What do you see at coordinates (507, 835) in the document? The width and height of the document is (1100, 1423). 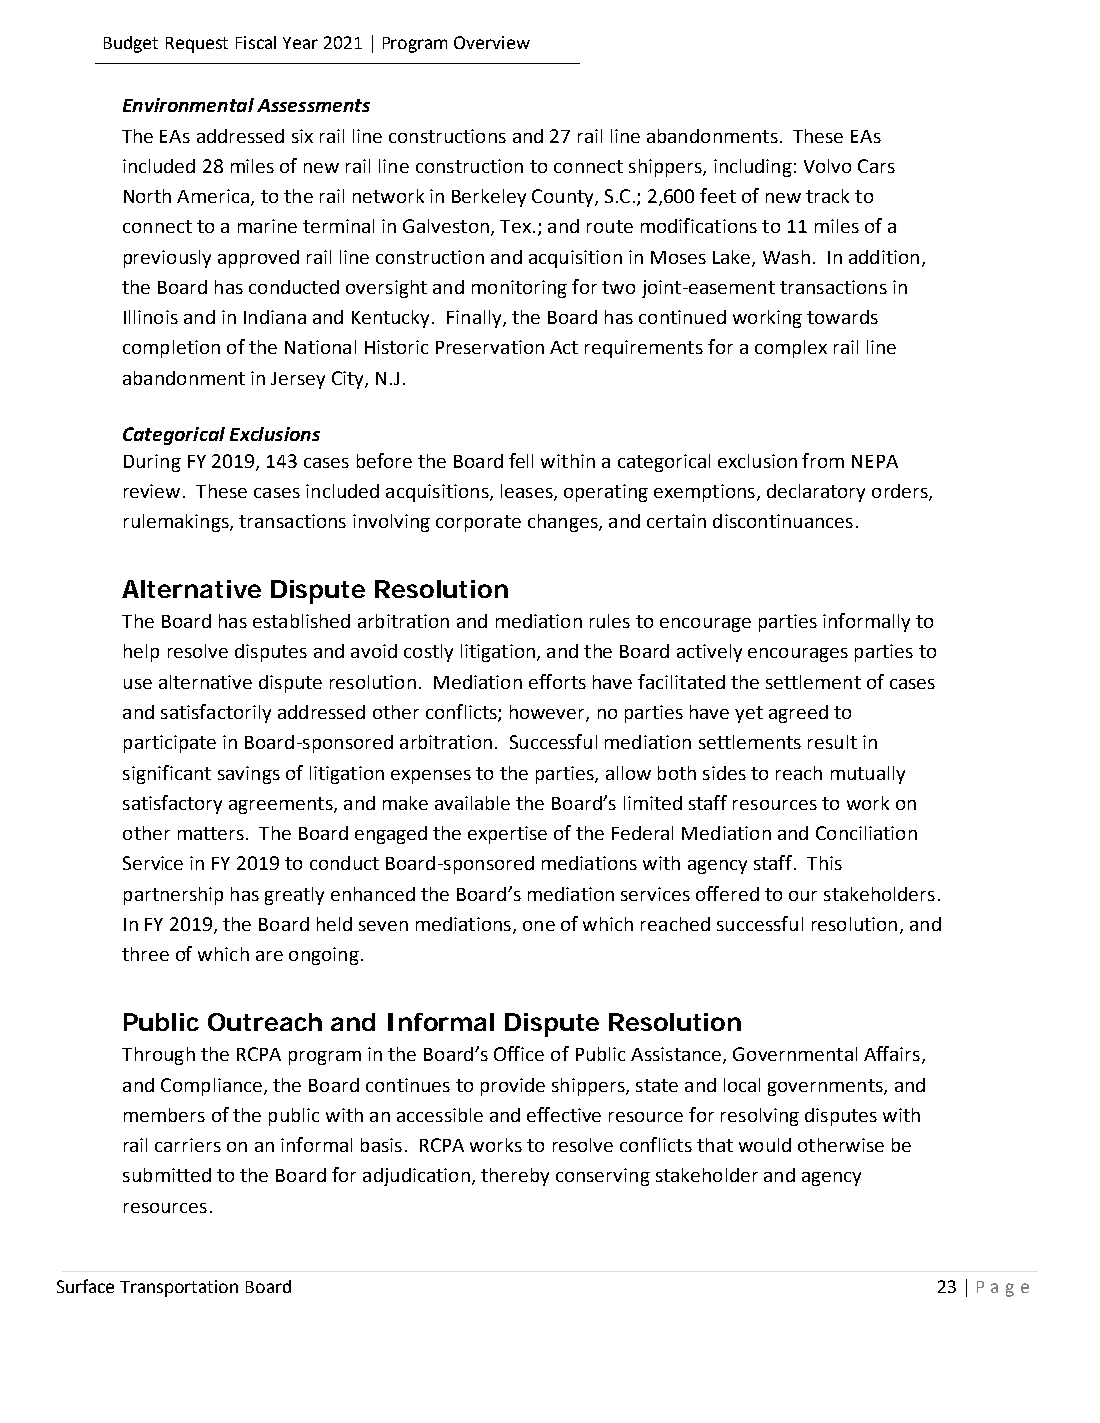 I see `expertise` at bounding box center [507, 835].
